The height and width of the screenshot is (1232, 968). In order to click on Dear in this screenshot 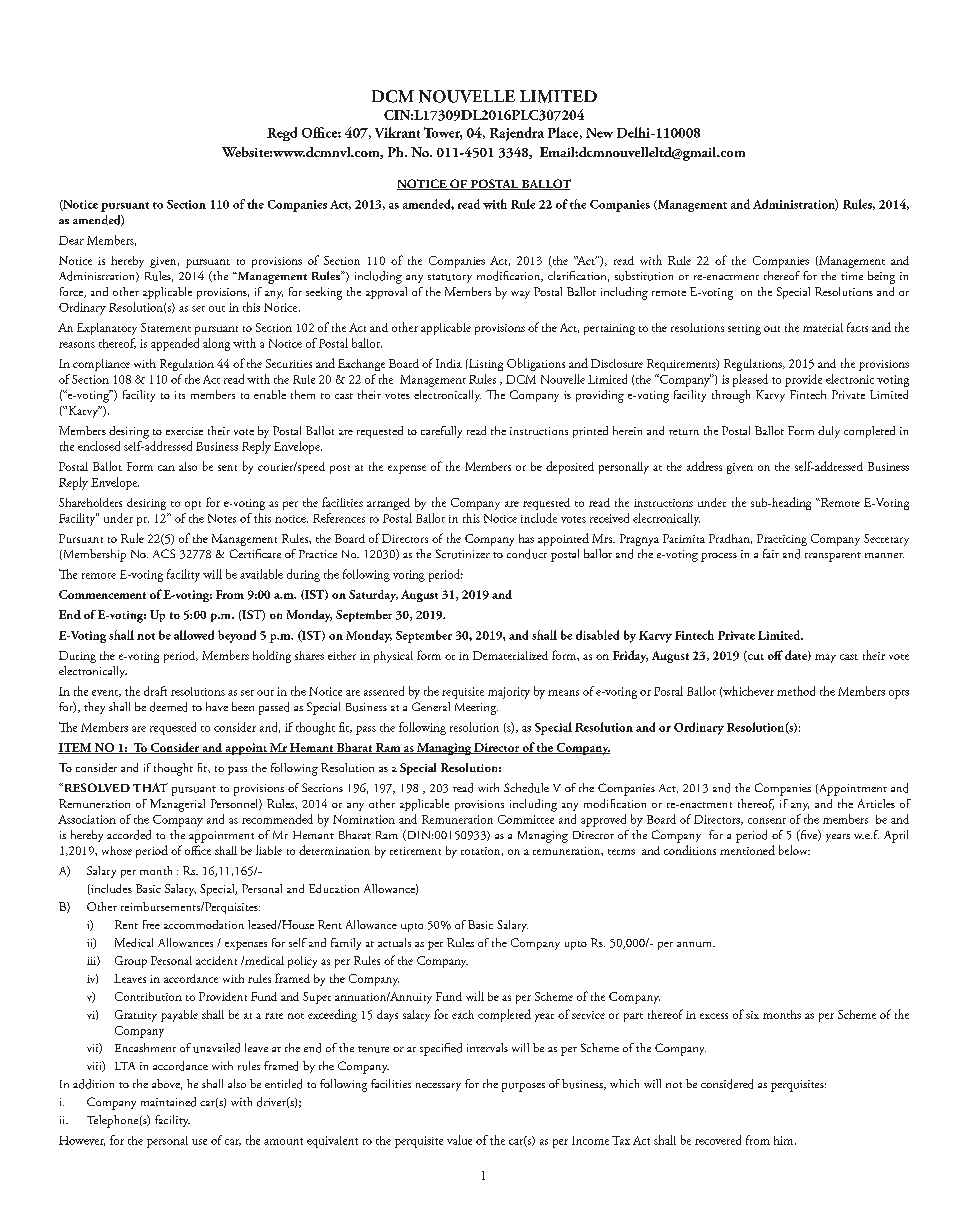, I will do `click(71, 240)`.
